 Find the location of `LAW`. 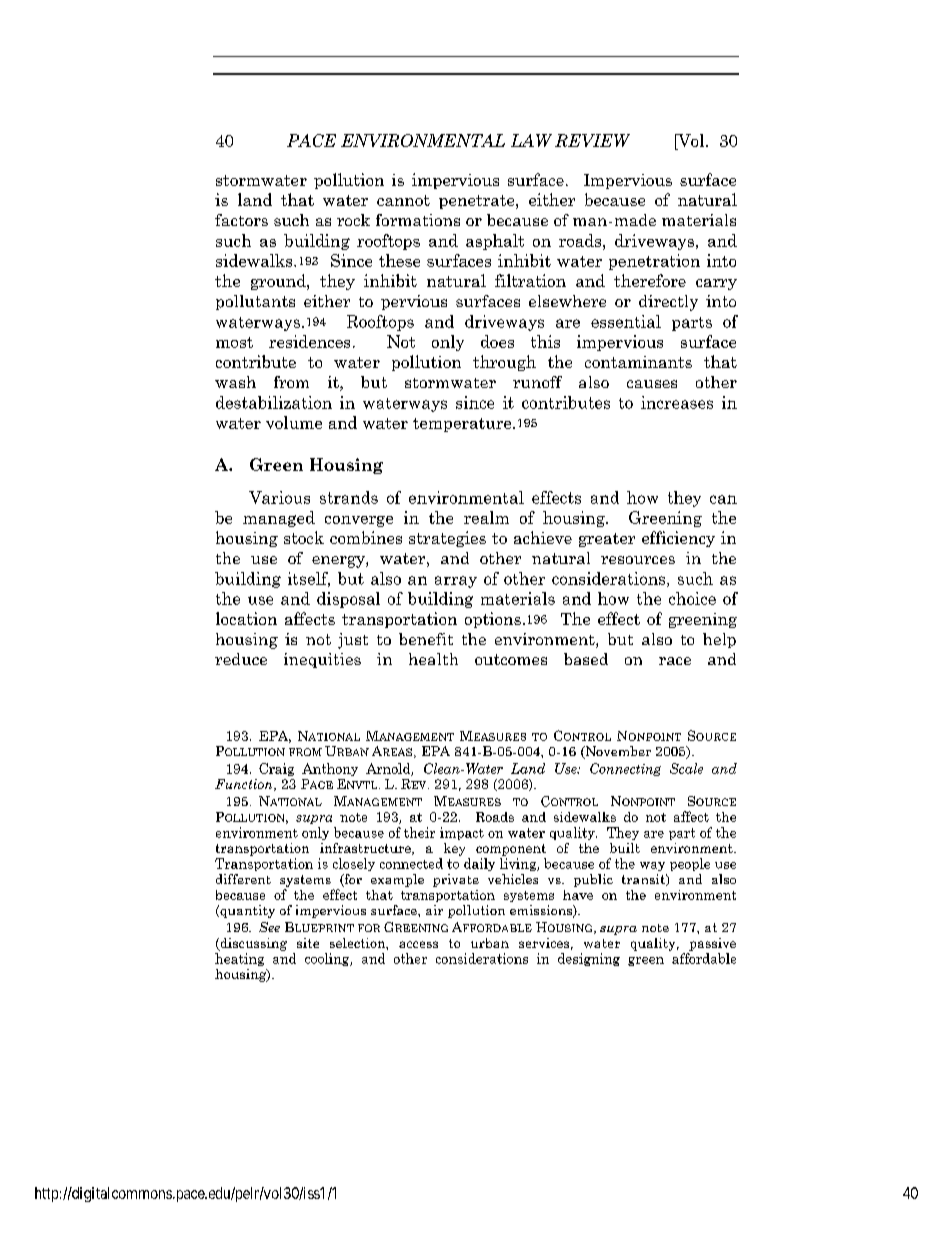

LAW is located at coordinates (531, 140).
